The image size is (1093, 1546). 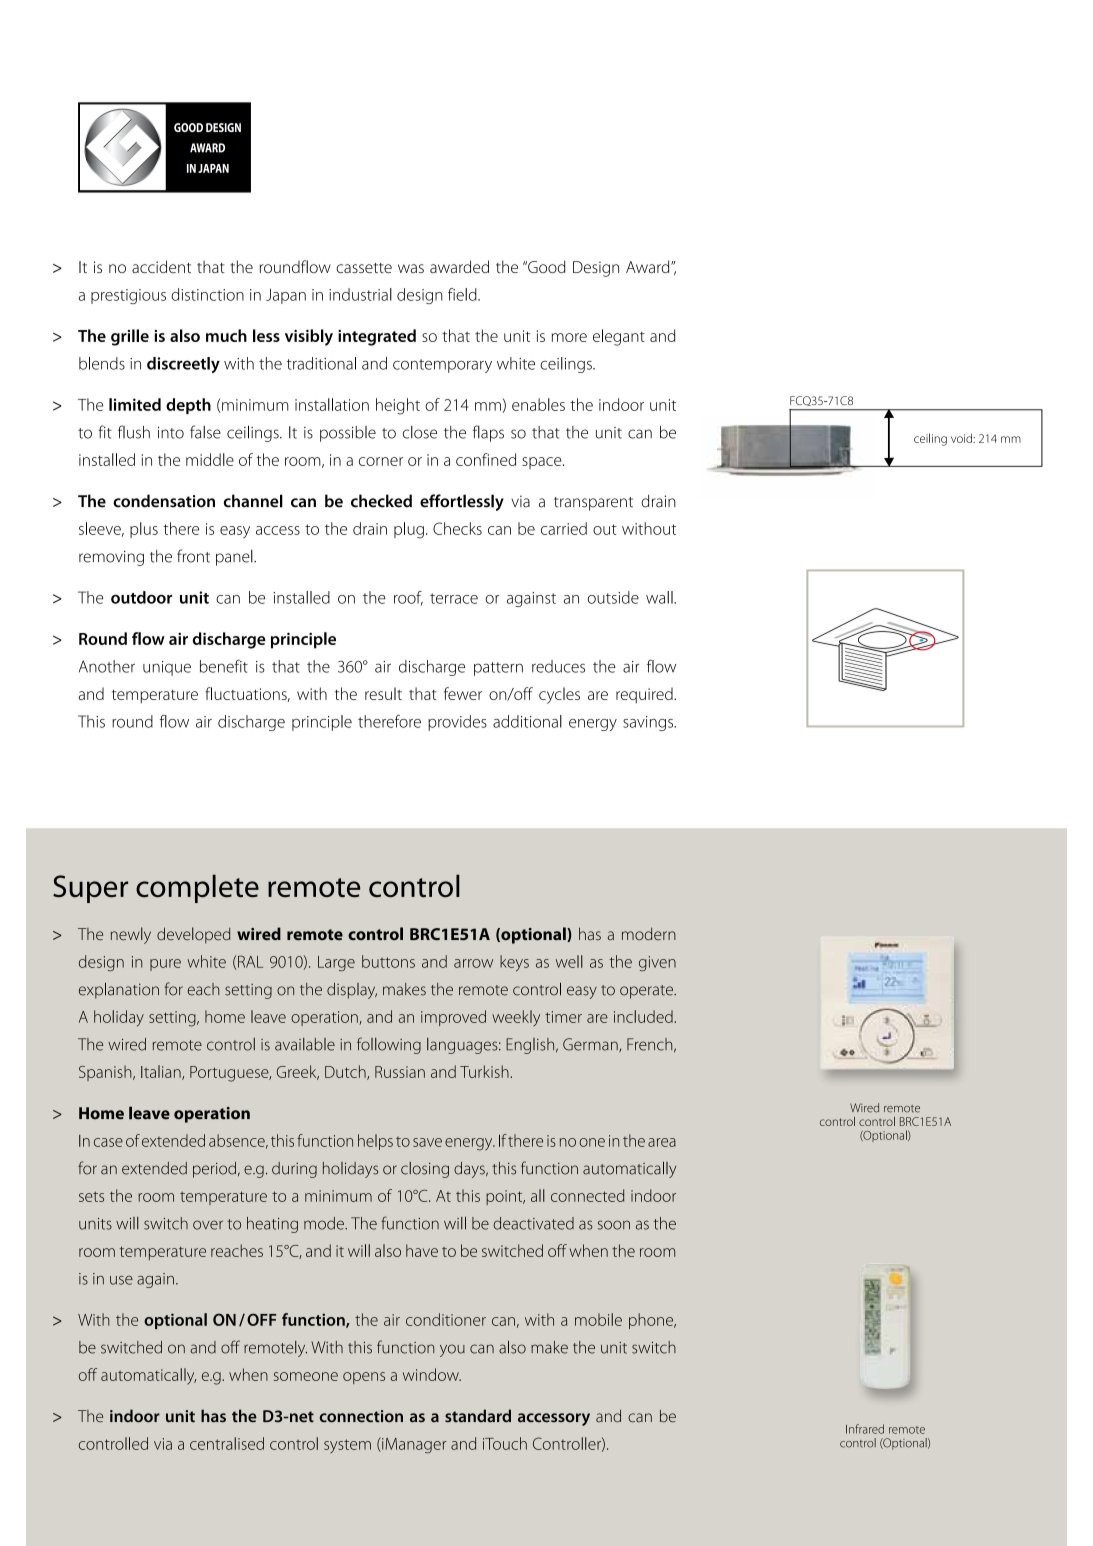 I want to click on keys, so click(x=514, y=963).
